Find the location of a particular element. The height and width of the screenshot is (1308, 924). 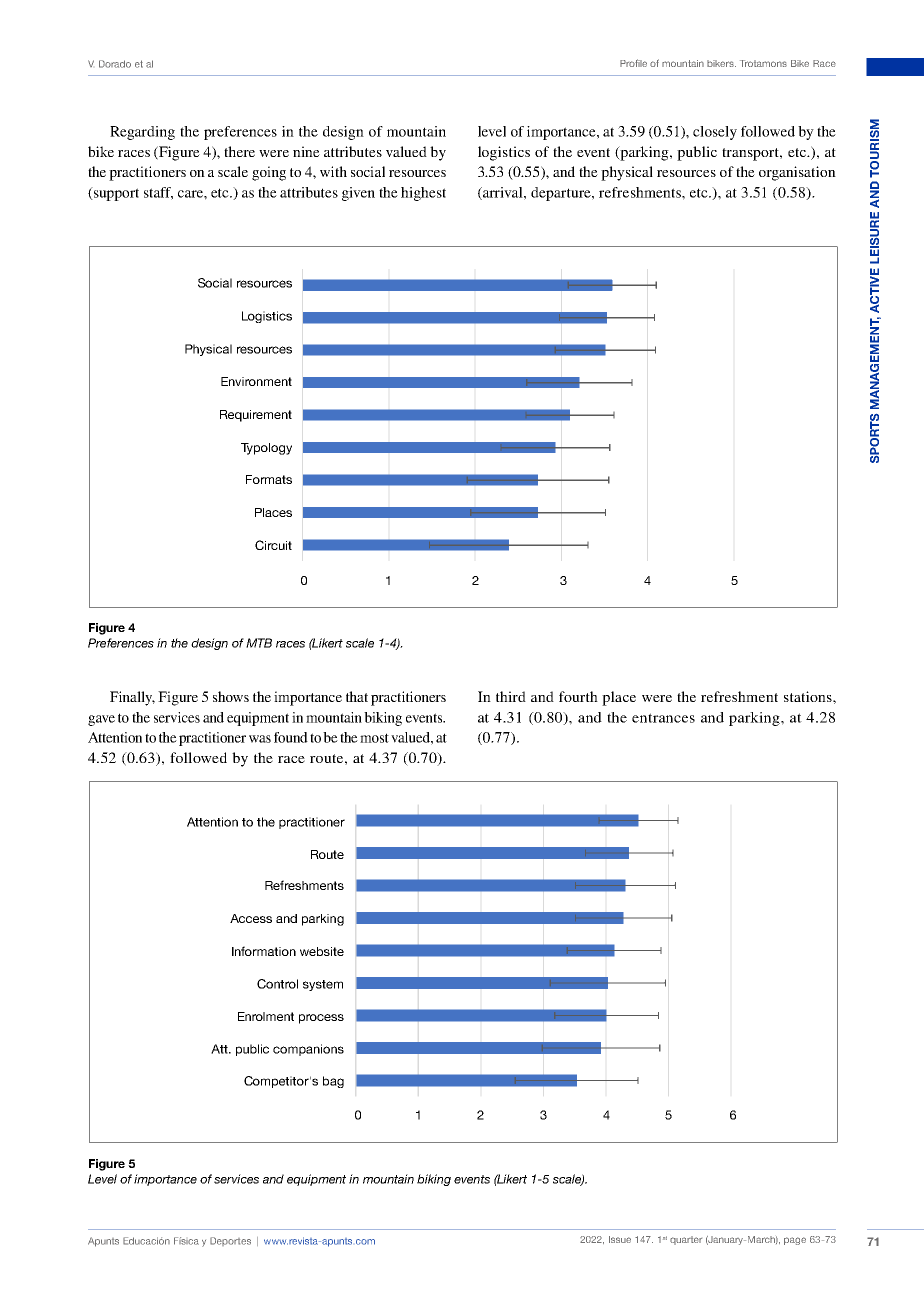

third is located at coordinates (511, 696).
